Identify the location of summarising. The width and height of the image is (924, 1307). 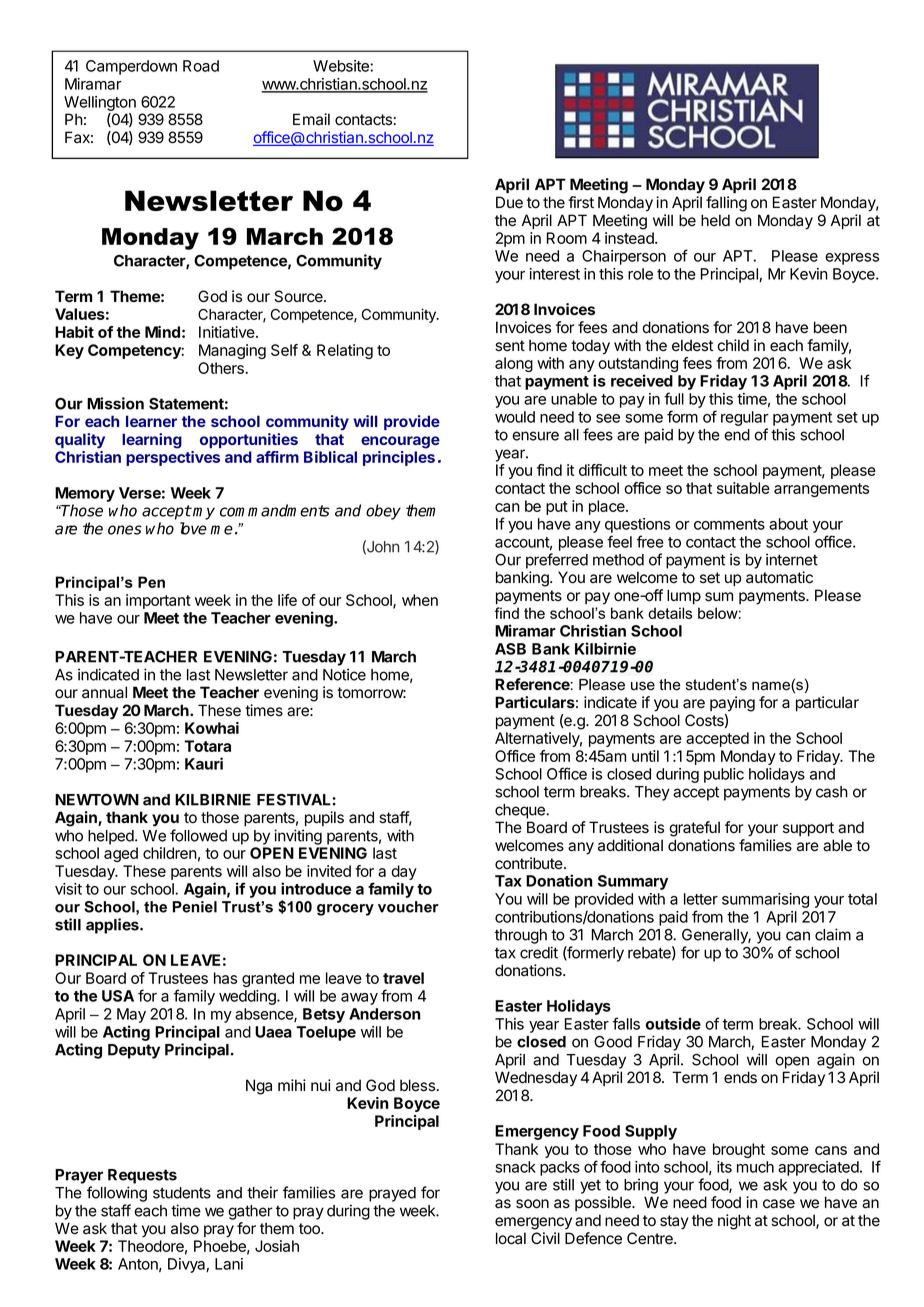
(765, 900).
